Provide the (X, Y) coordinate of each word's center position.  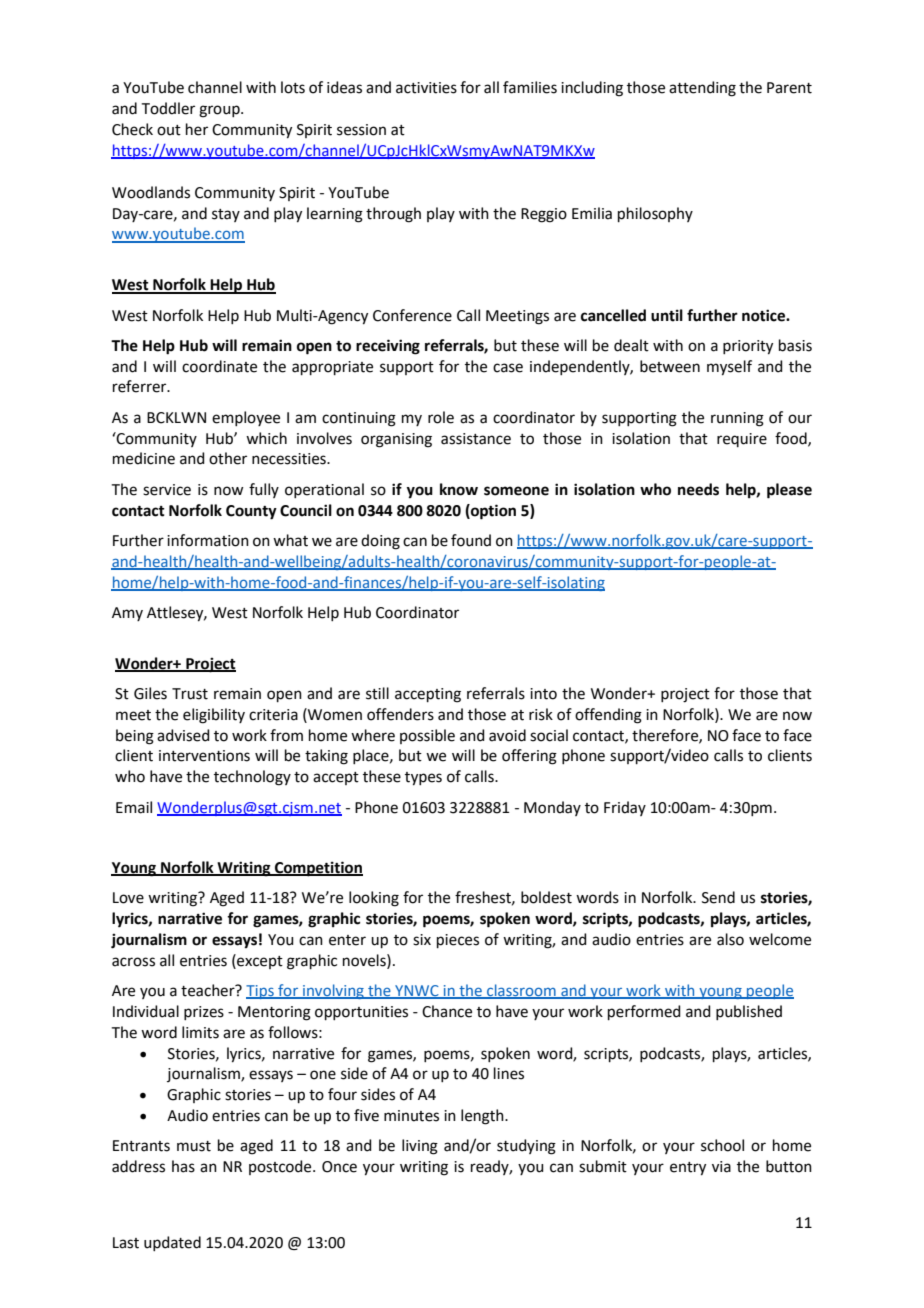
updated (172, 1243)
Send (718, 897)
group (220, 111)
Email (134, 807)
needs (698, 489)
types (423, 779)
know (459, 489)
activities (426, 88)
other (228, 458)
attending (702, 89)
